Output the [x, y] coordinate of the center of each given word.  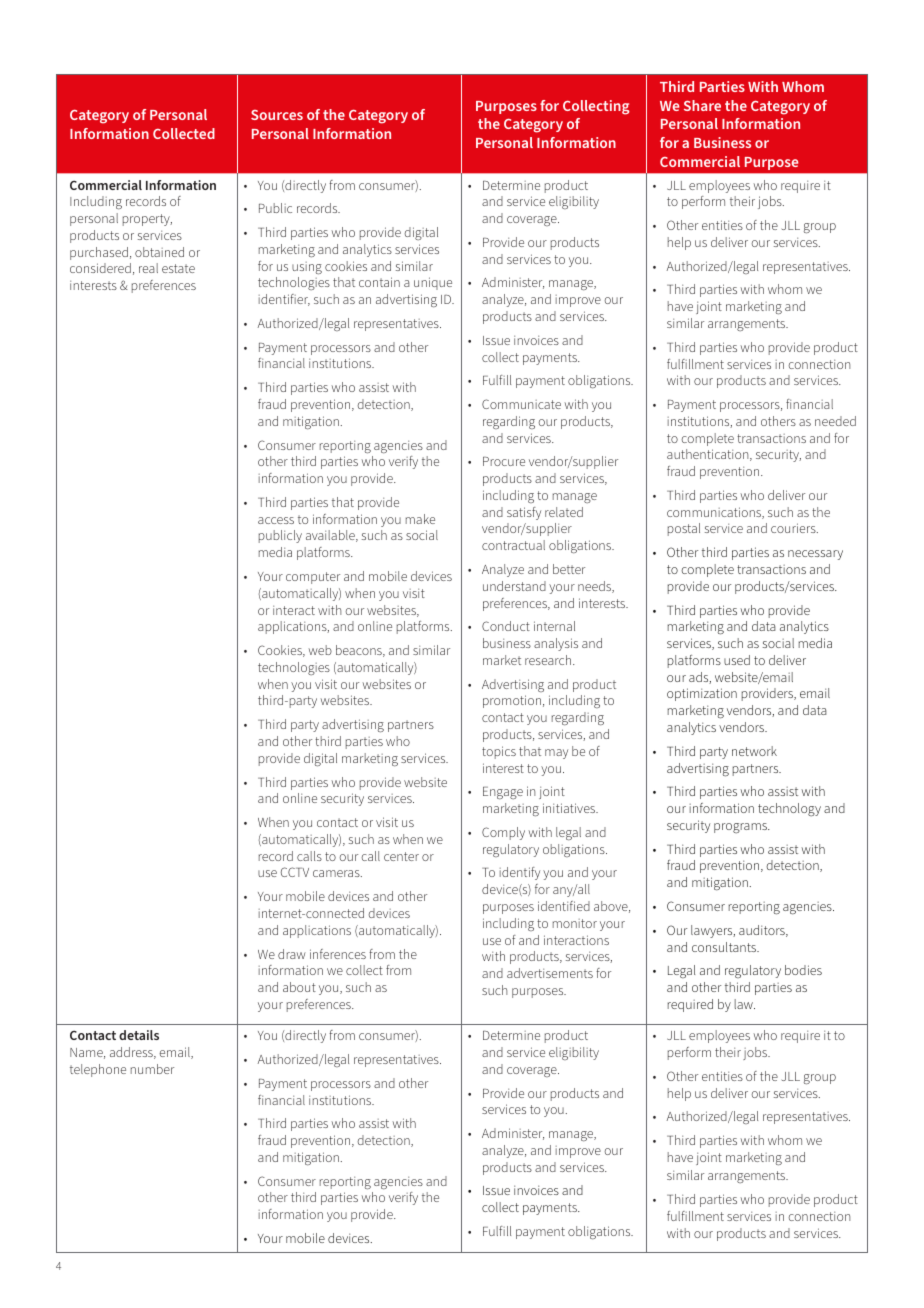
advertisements [550, 973]
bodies [803, 970]
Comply [503, 833]
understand [514, 586]
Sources [277, 115]
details [139, 1035]
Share [702, 105]
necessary [815, 555]
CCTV [295, 872]
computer [313, 578]
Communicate [521, 404]
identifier [284, 300]
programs [741, 828]
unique [433, 283]
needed [835, 421]
